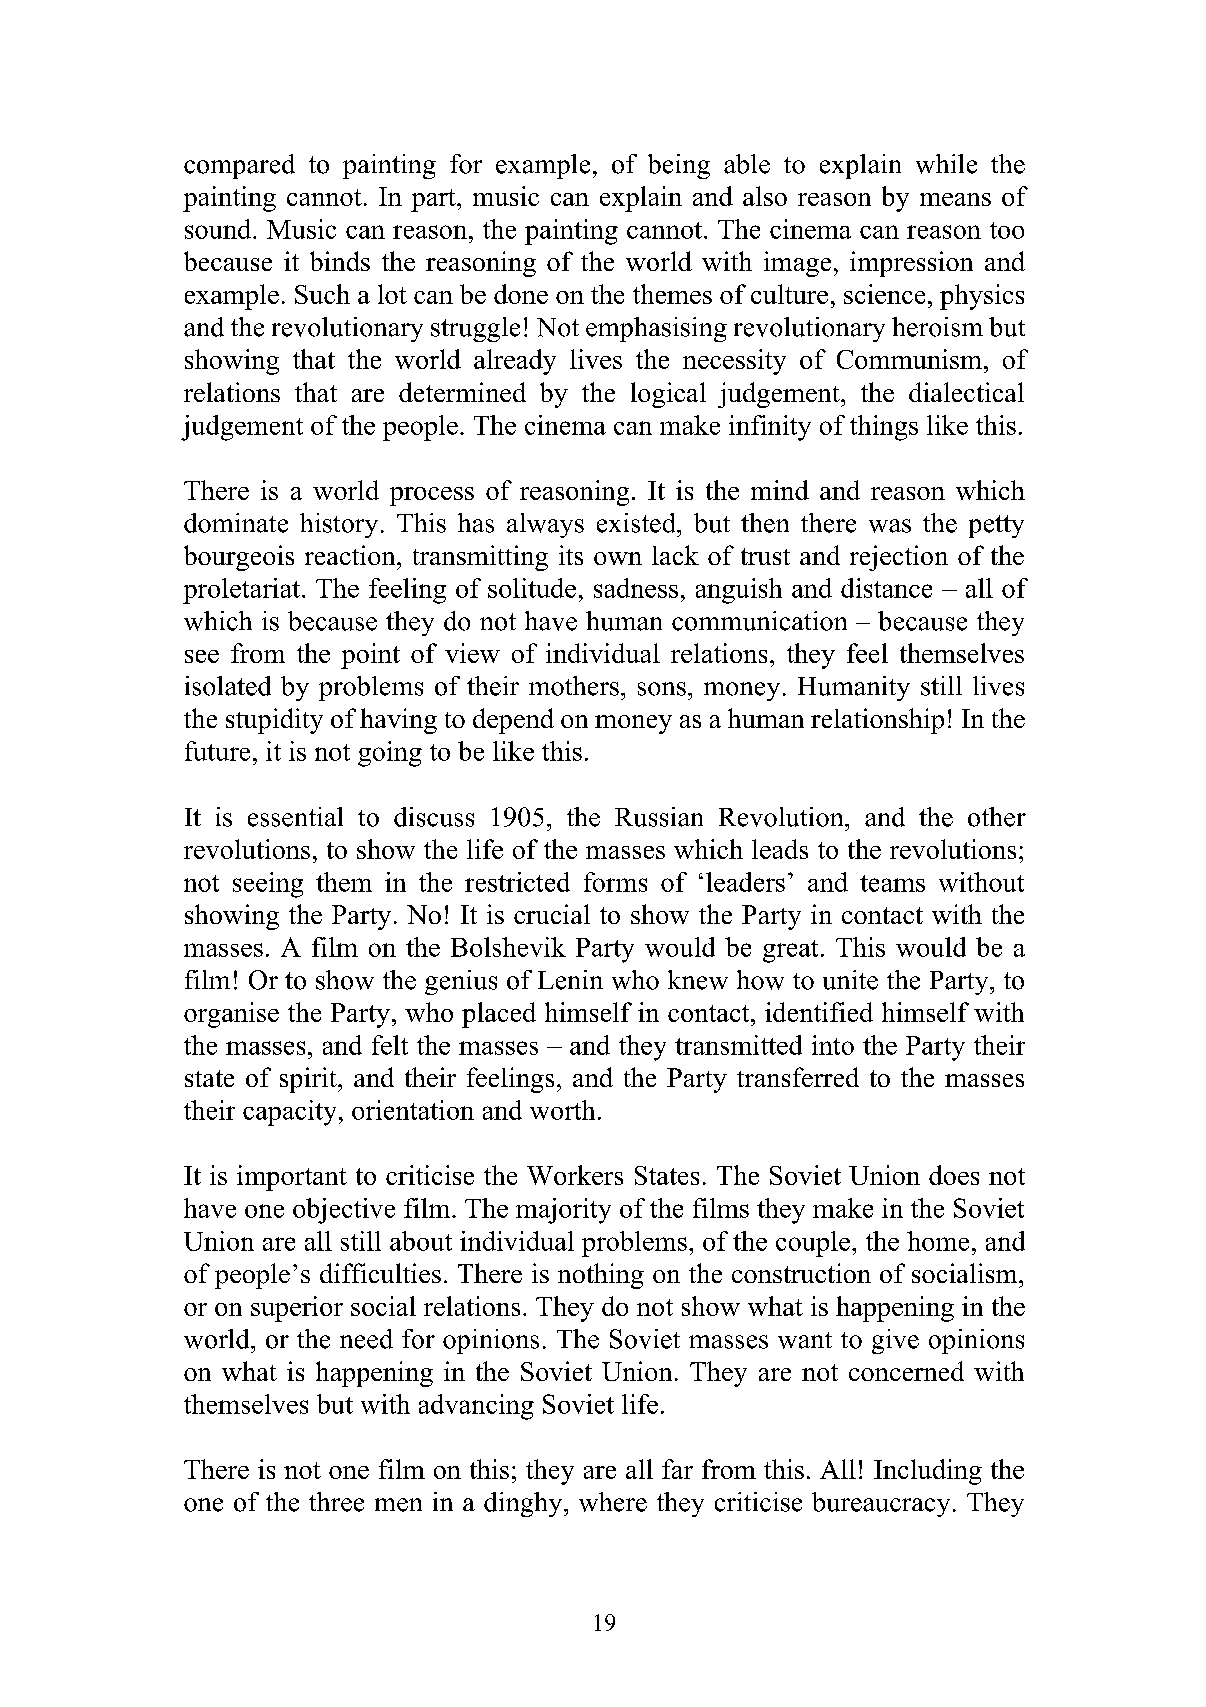 The width and height of the screenshot is (1206, 1707). I want to click on sadness, so click(636, 588).
